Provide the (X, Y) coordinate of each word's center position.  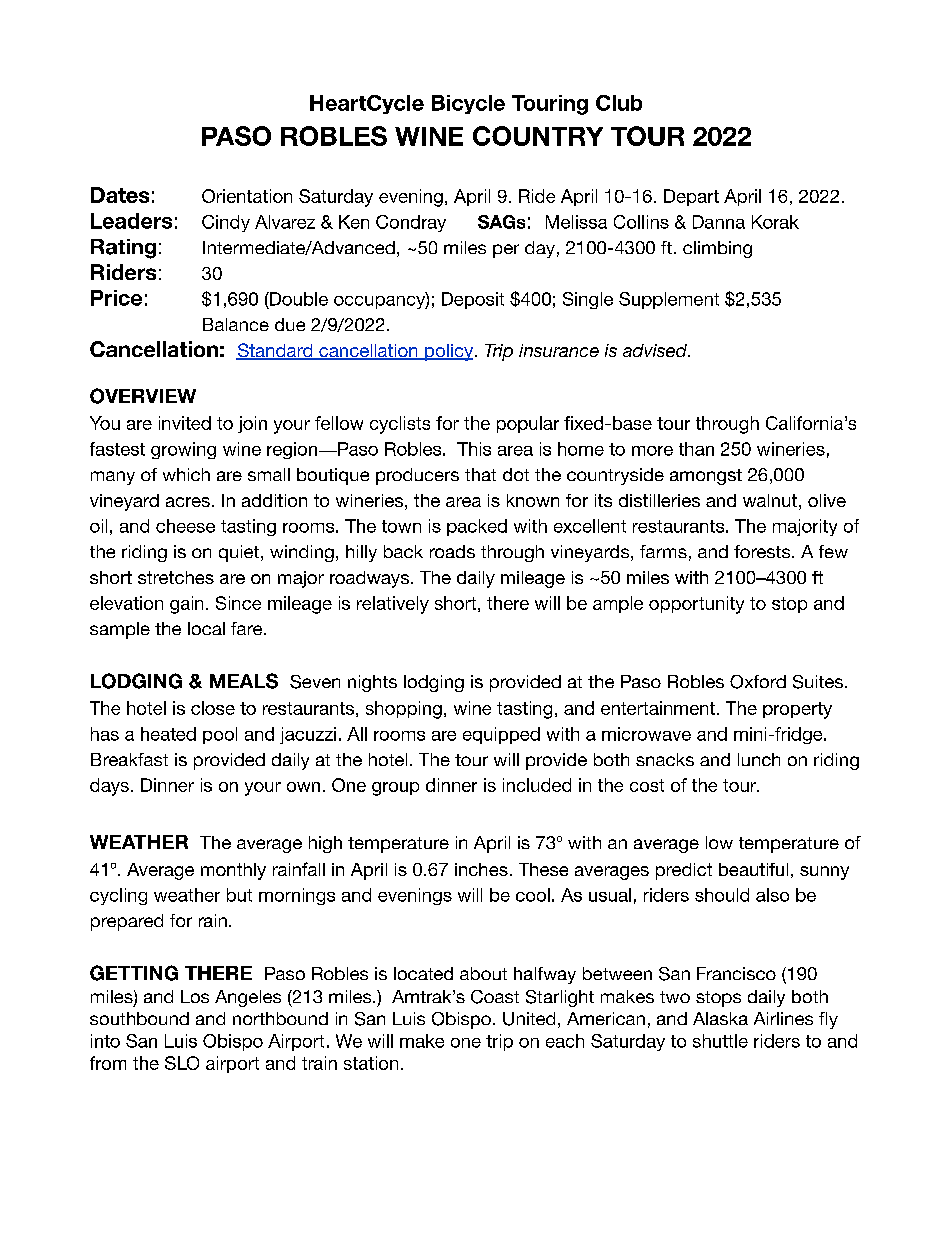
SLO (182, 1063)
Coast (495, 997)
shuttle (720, 1041)
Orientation (247, 196)
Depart (691, 197)
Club (619, 103)
